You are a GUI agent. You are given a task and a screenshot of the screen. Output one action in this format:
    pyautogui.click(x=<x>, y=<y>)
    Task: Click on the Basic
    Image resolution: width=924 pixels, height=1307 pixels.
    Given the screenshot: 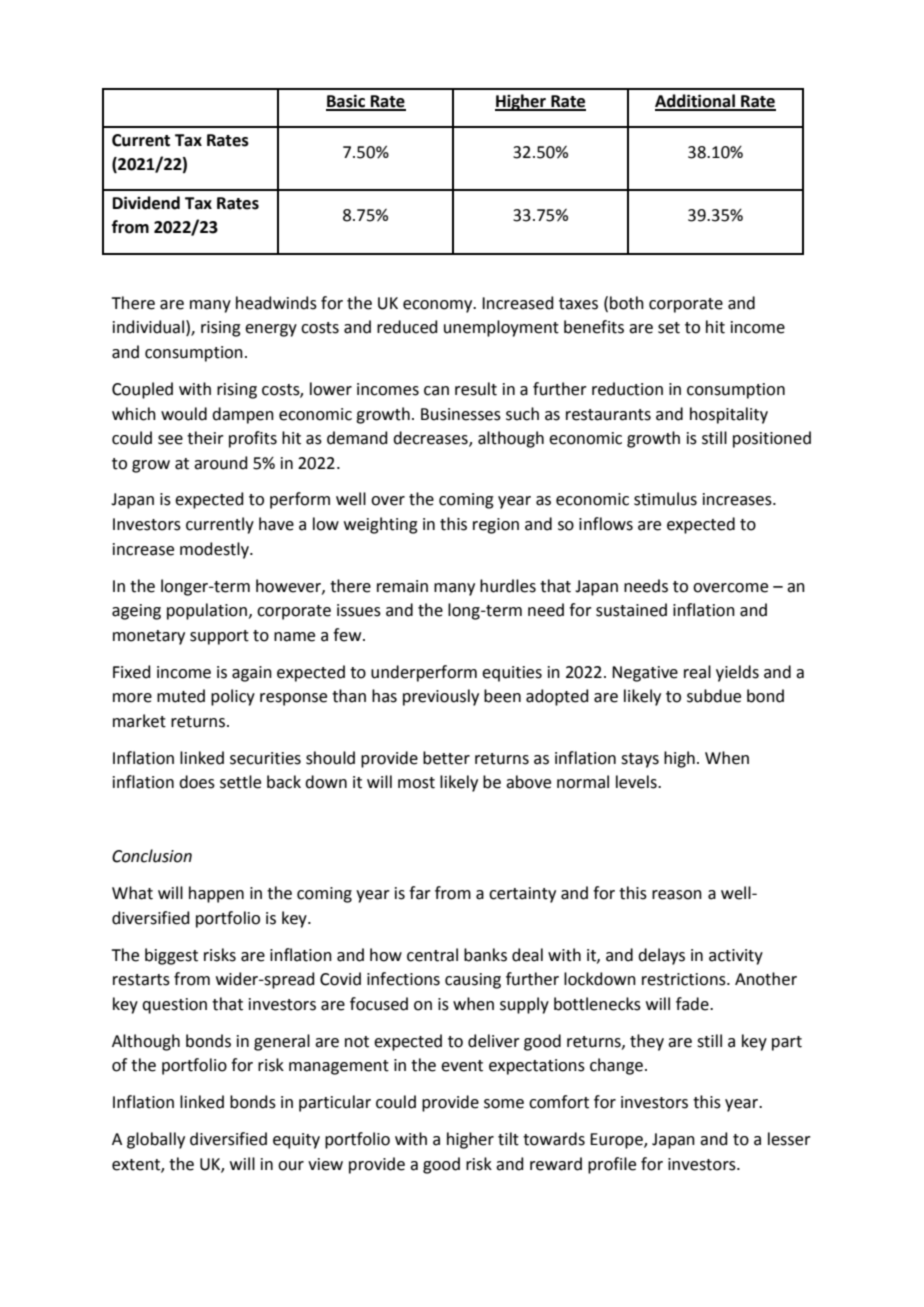 What is the action you would take?
    pyautogui.click(x=347, y=102)
